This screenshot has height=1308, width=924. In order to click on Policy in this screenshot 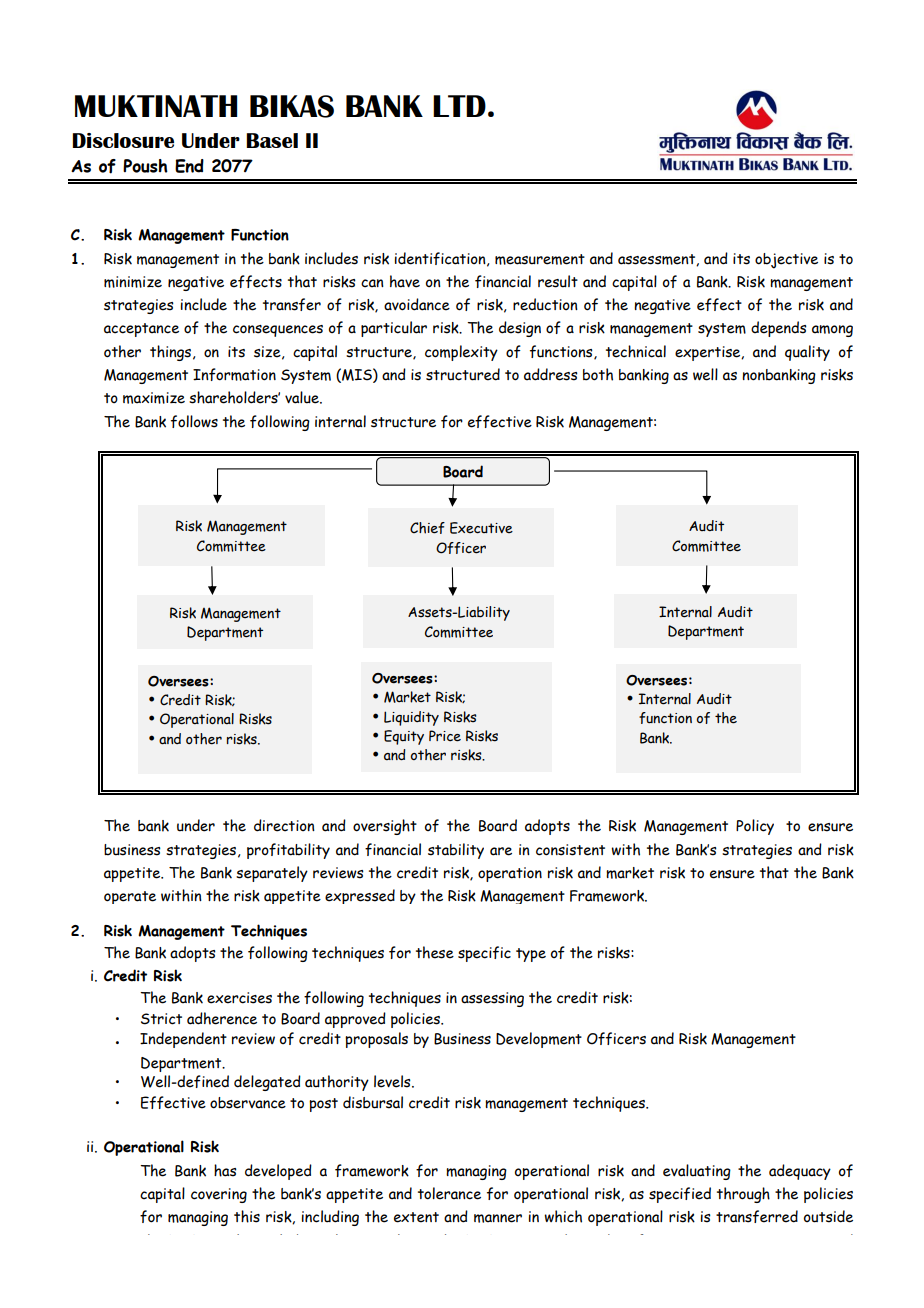, I will do `click(755, 827)`.
